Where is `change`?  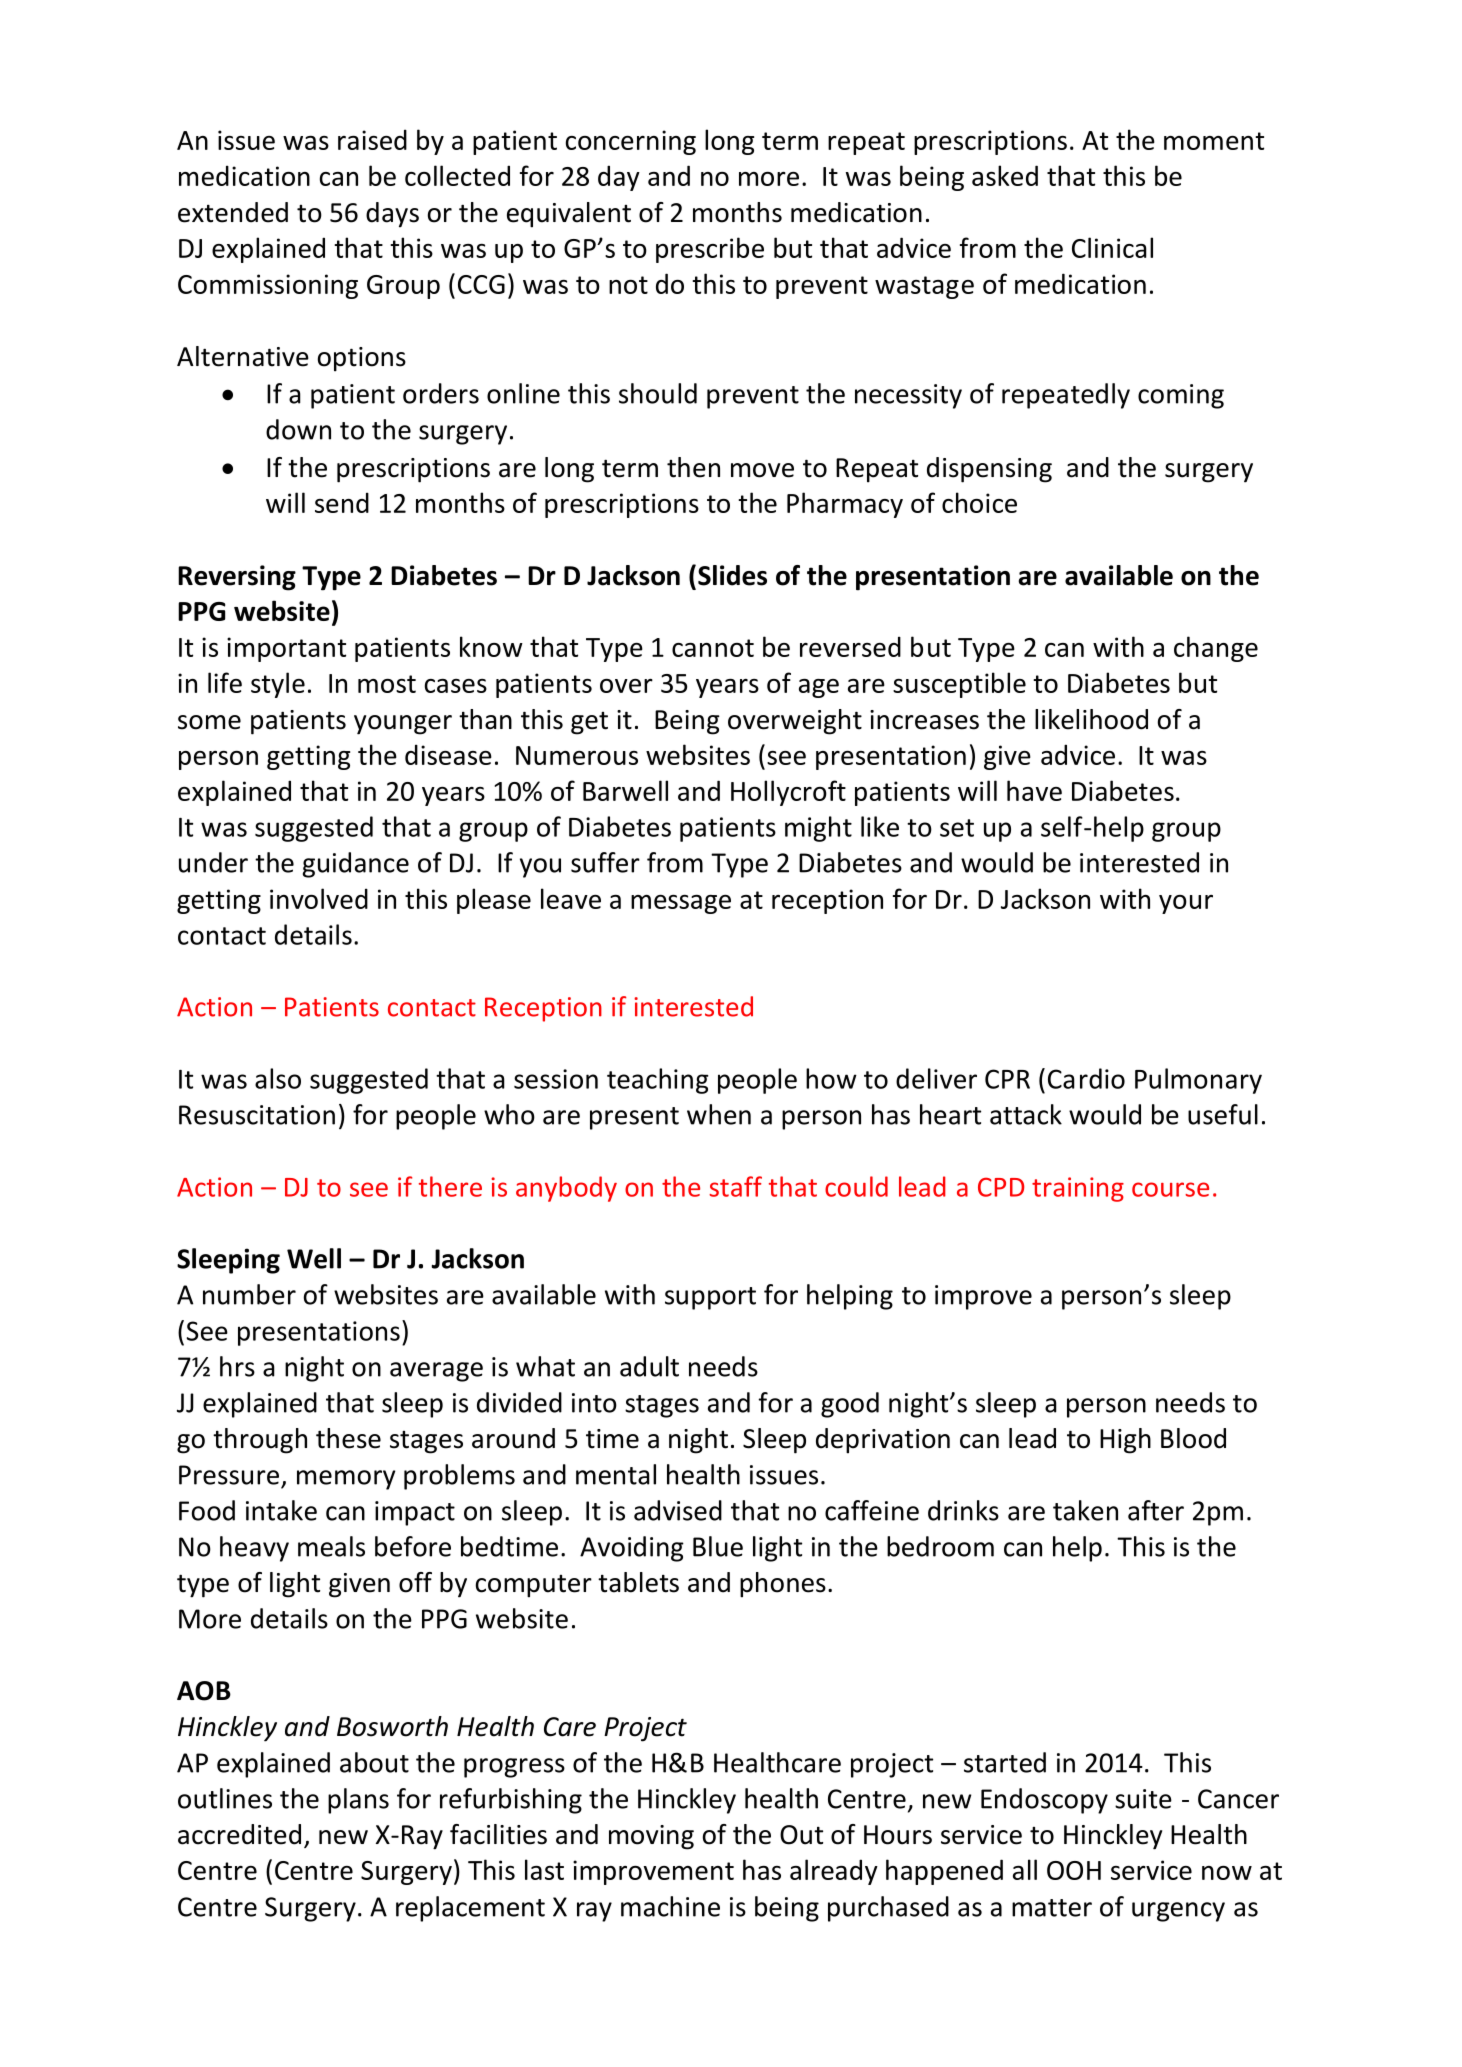 change is located at coordinates (1216, 649).
